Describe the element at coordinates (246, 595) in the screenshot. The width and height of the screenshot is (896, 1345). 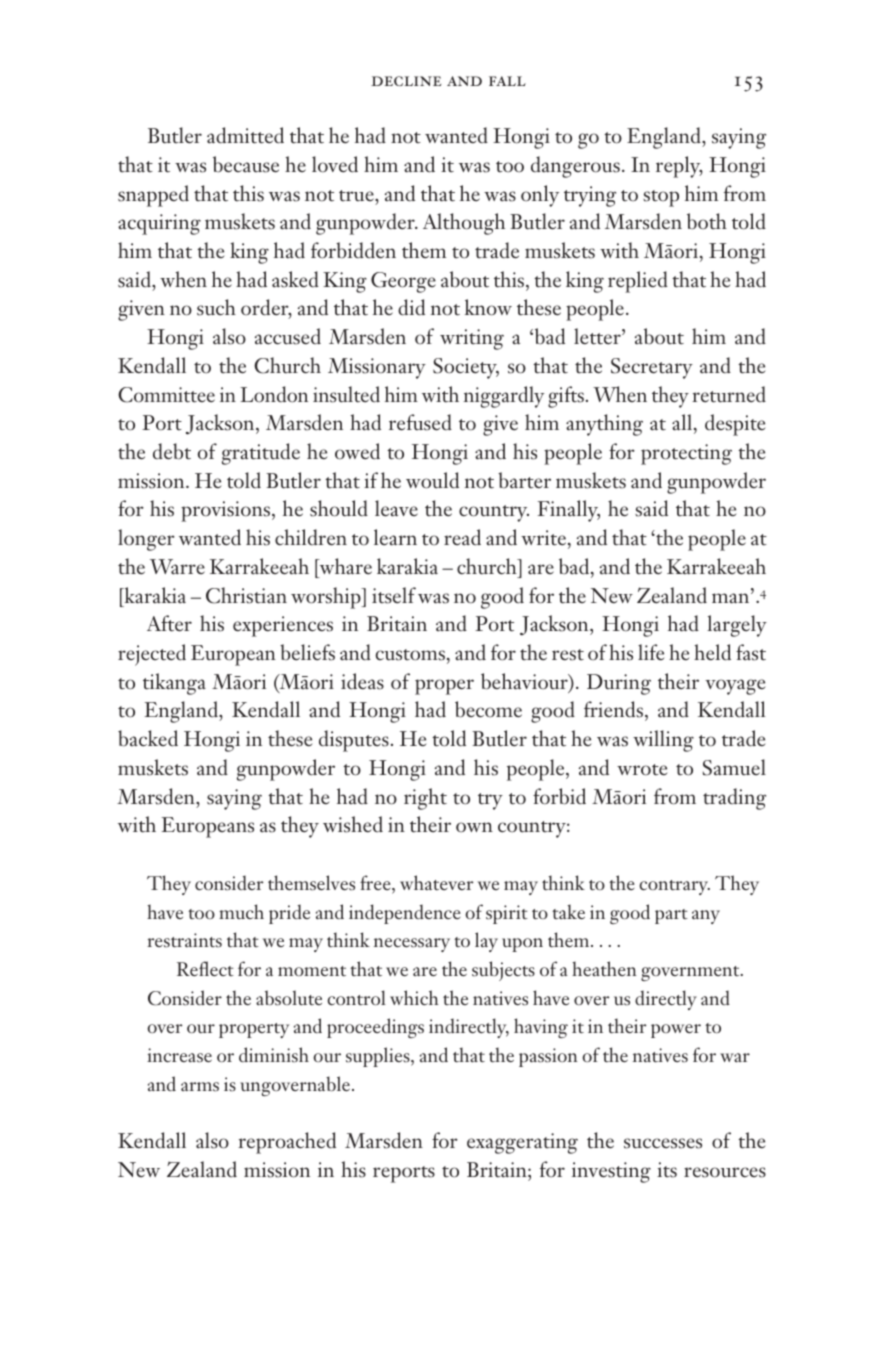
I see `Christian` at that location.
